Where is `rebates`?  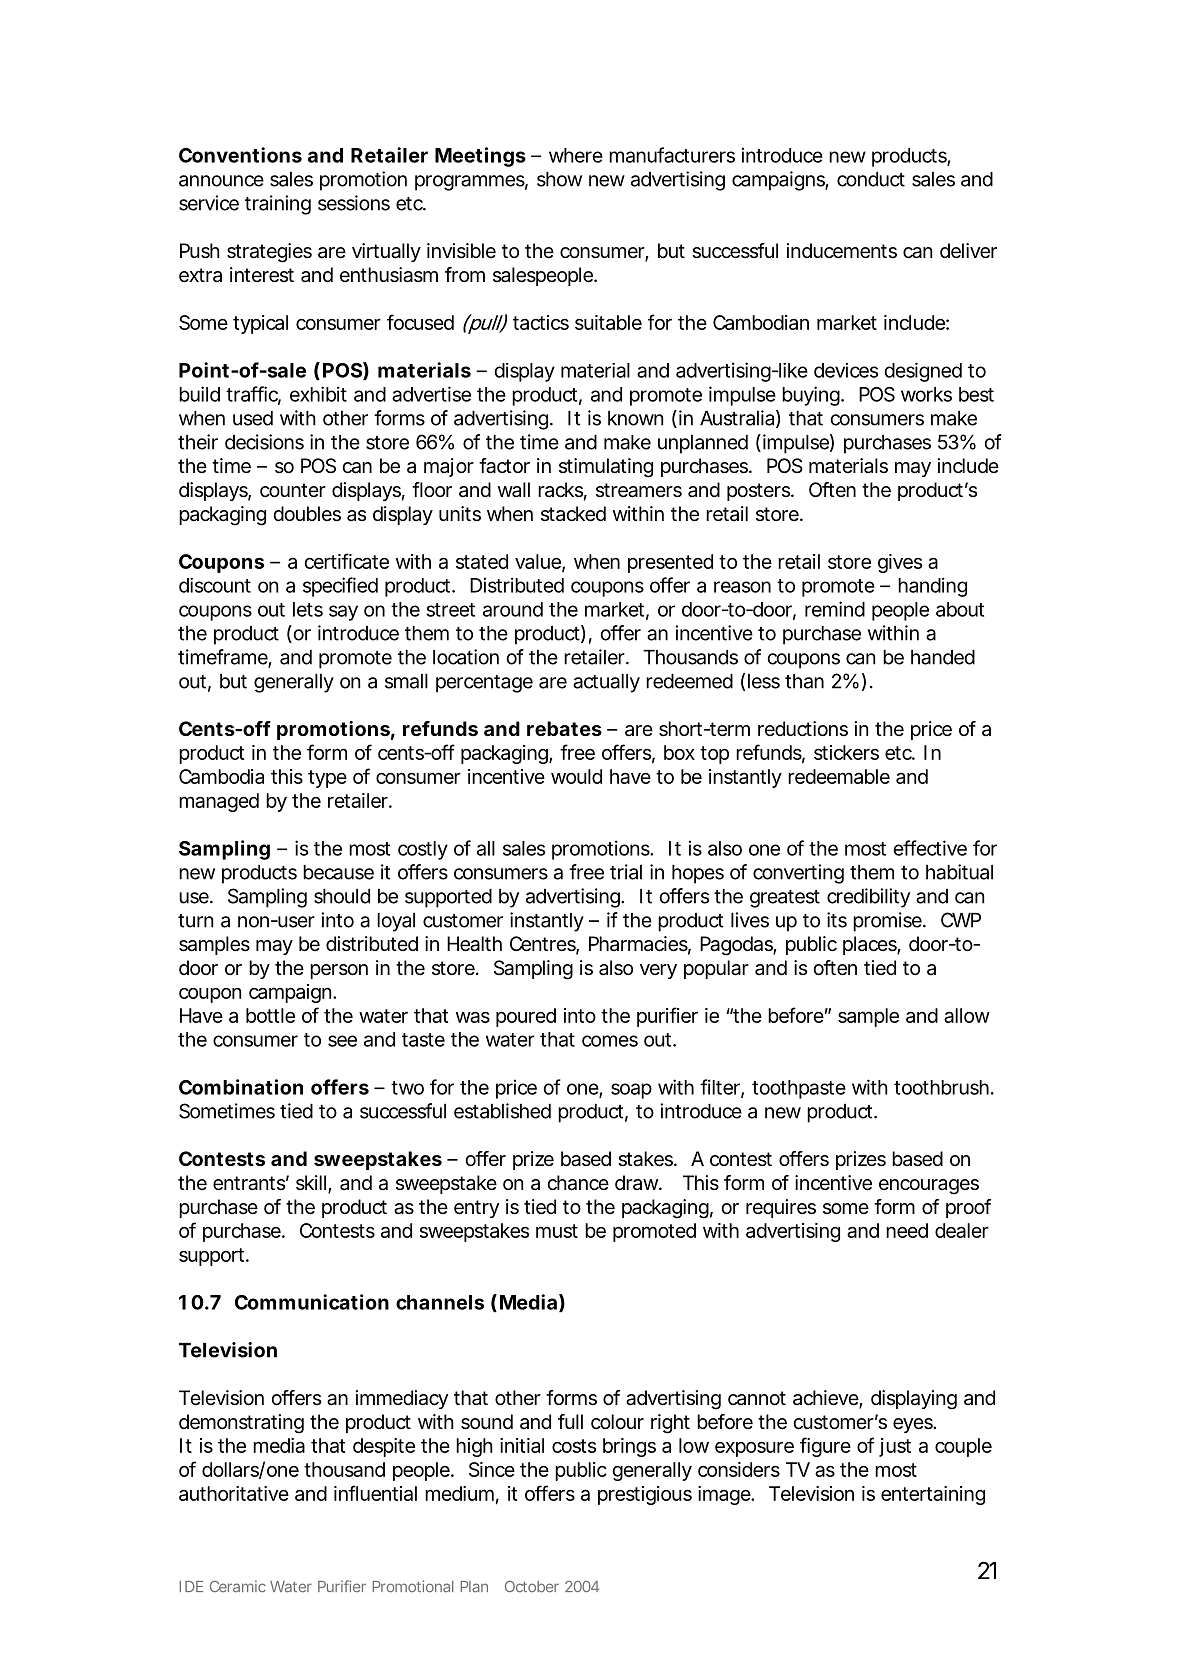
rebates is located at coordinates (564, 728).
